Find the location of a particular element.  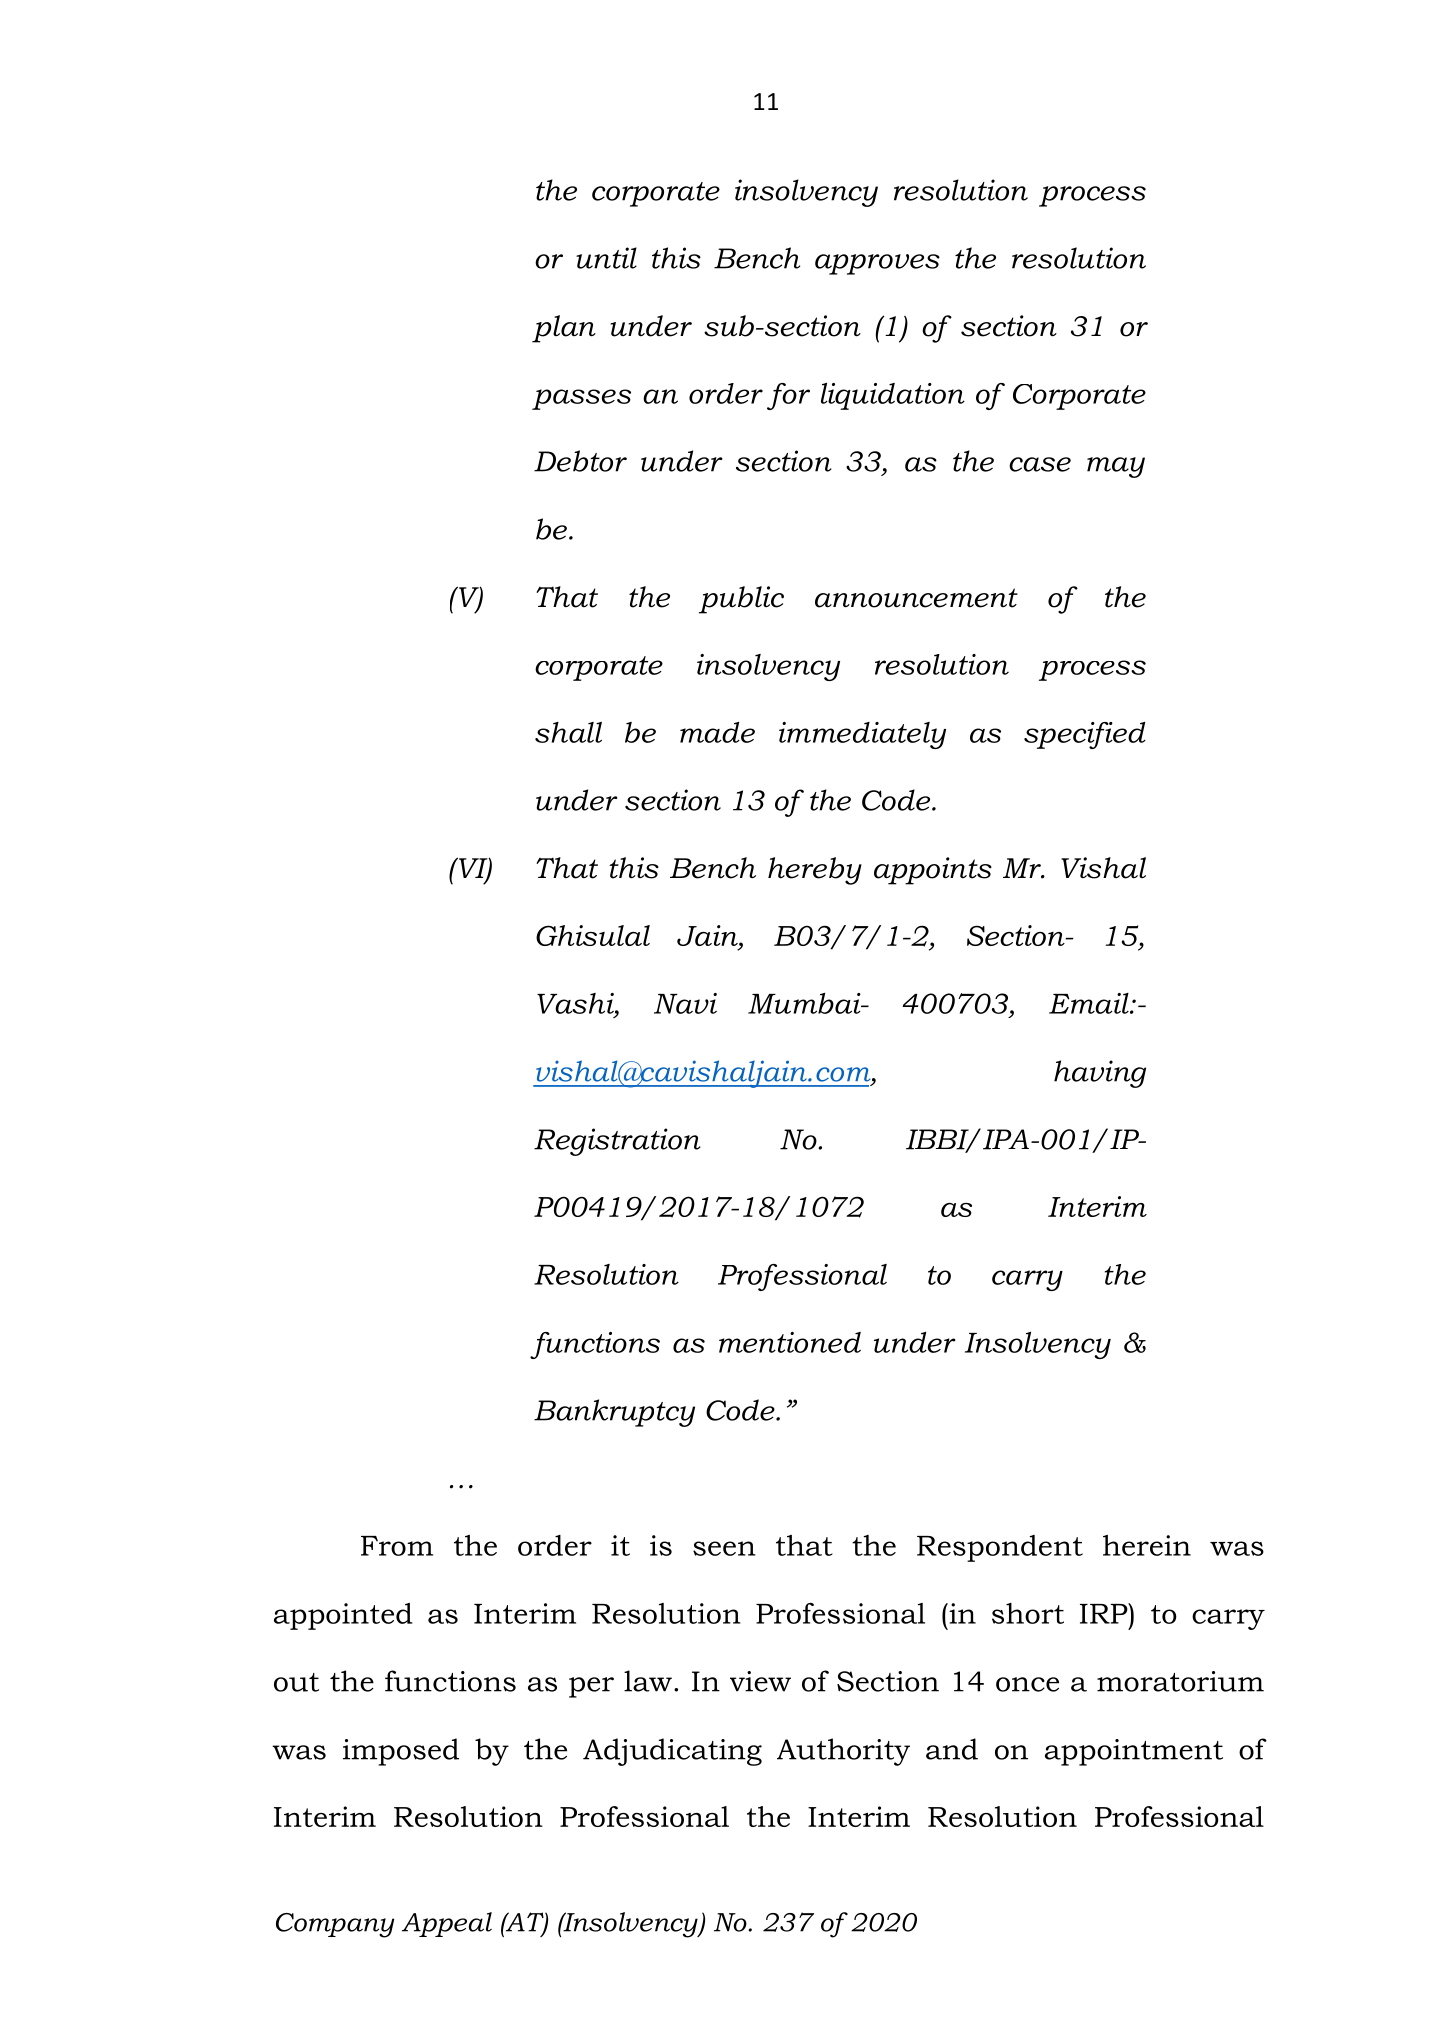

shall is located at coordinates (568, 732).
